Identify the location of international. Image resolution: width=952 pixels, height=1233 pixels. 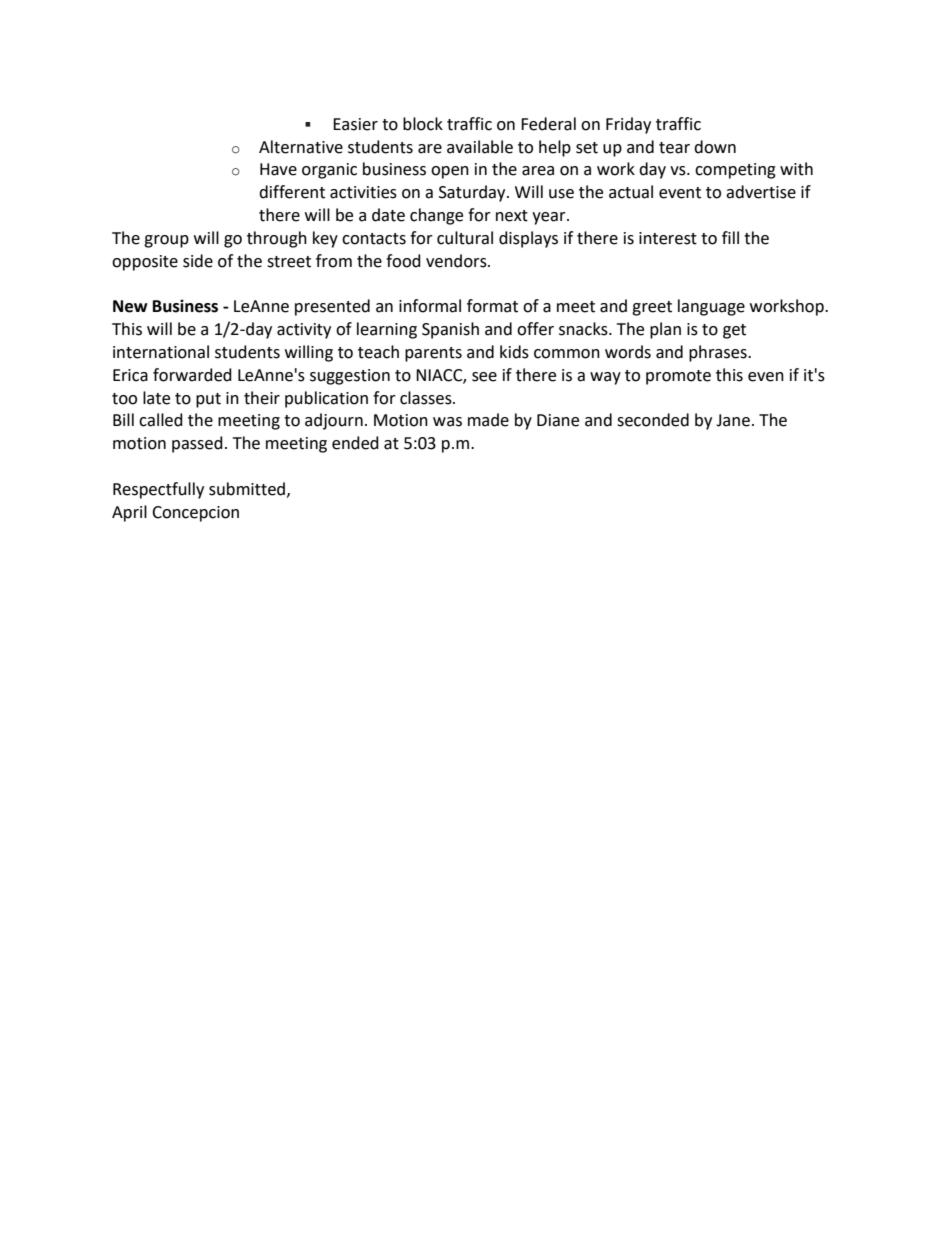
(161, 352).
